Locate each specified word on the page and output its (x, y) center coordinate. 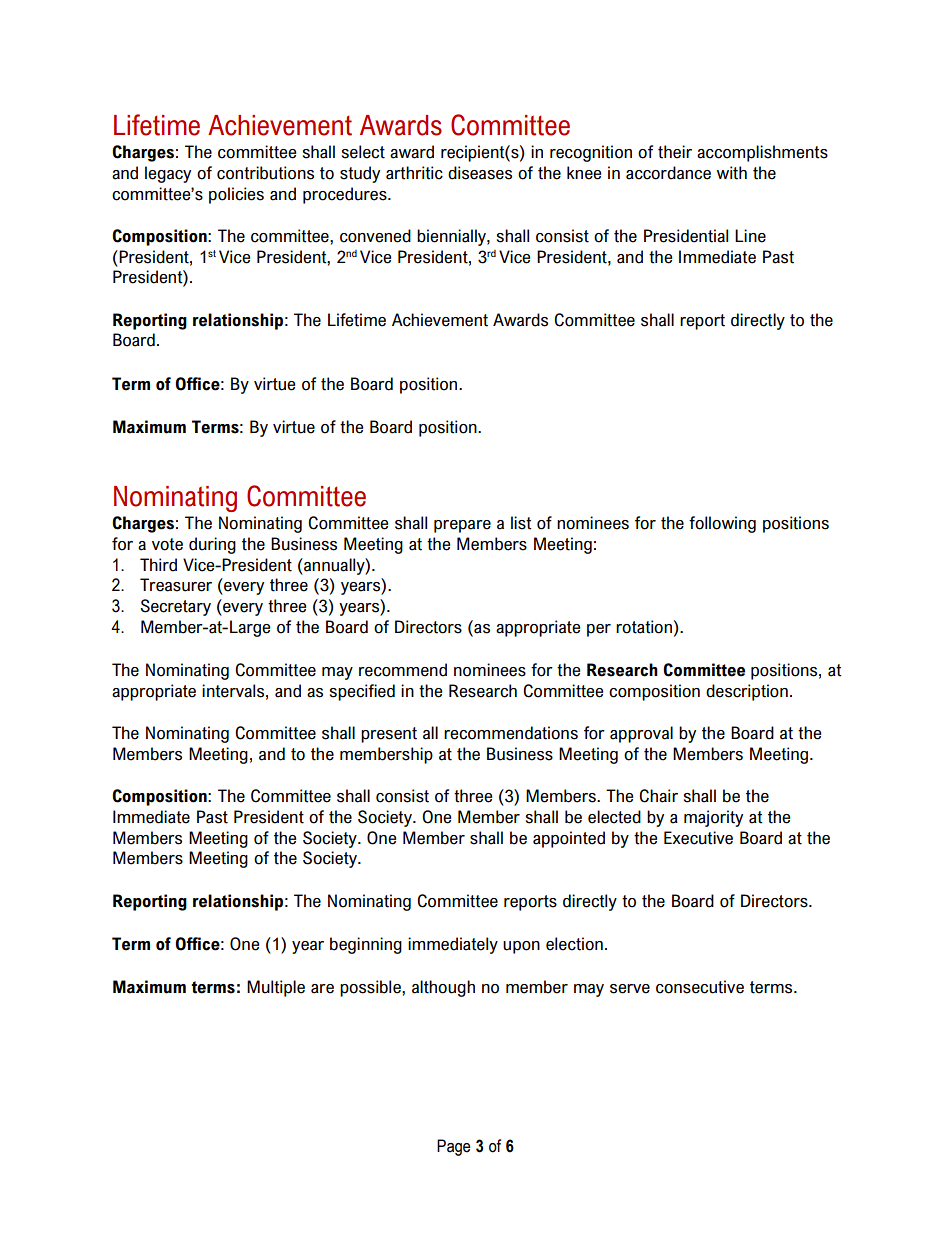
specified (362, 692)
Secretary (175, 607)
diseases (480, 173)
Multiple (276, 988)
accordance (668, 173)
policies (236, 195)
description (747, 692)
